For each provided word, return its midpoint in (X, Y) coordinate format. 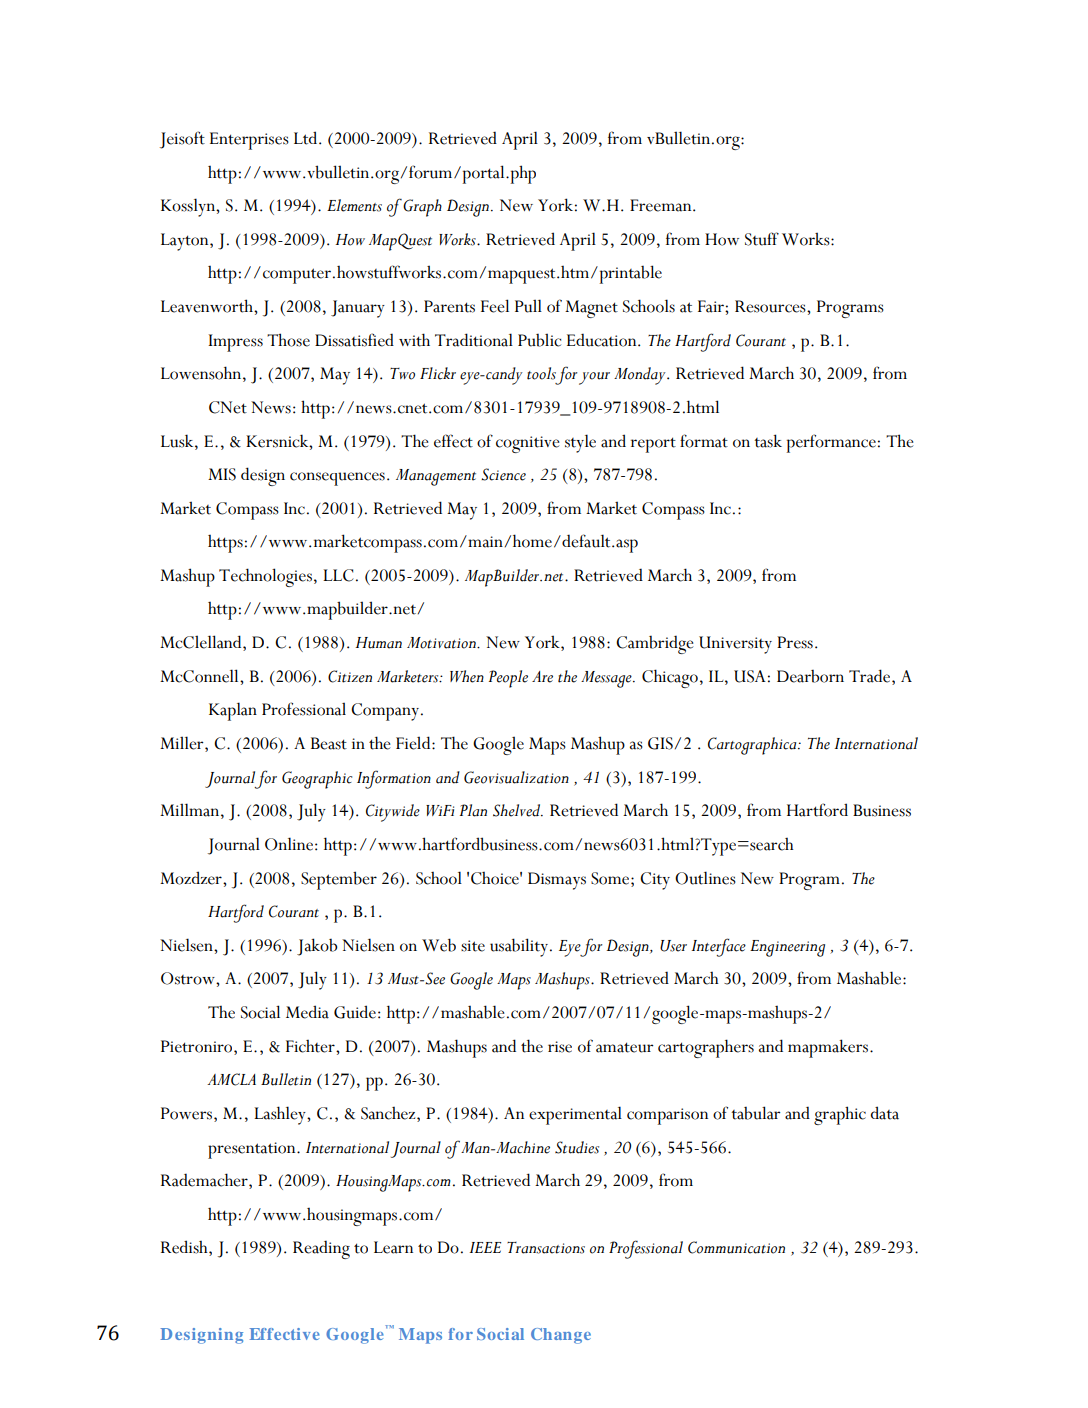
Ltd (307, 138)
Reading (321, 1249)
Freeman (662, 205)
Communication (736, 1247)
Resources (771, 306)
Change (561, 1336)
